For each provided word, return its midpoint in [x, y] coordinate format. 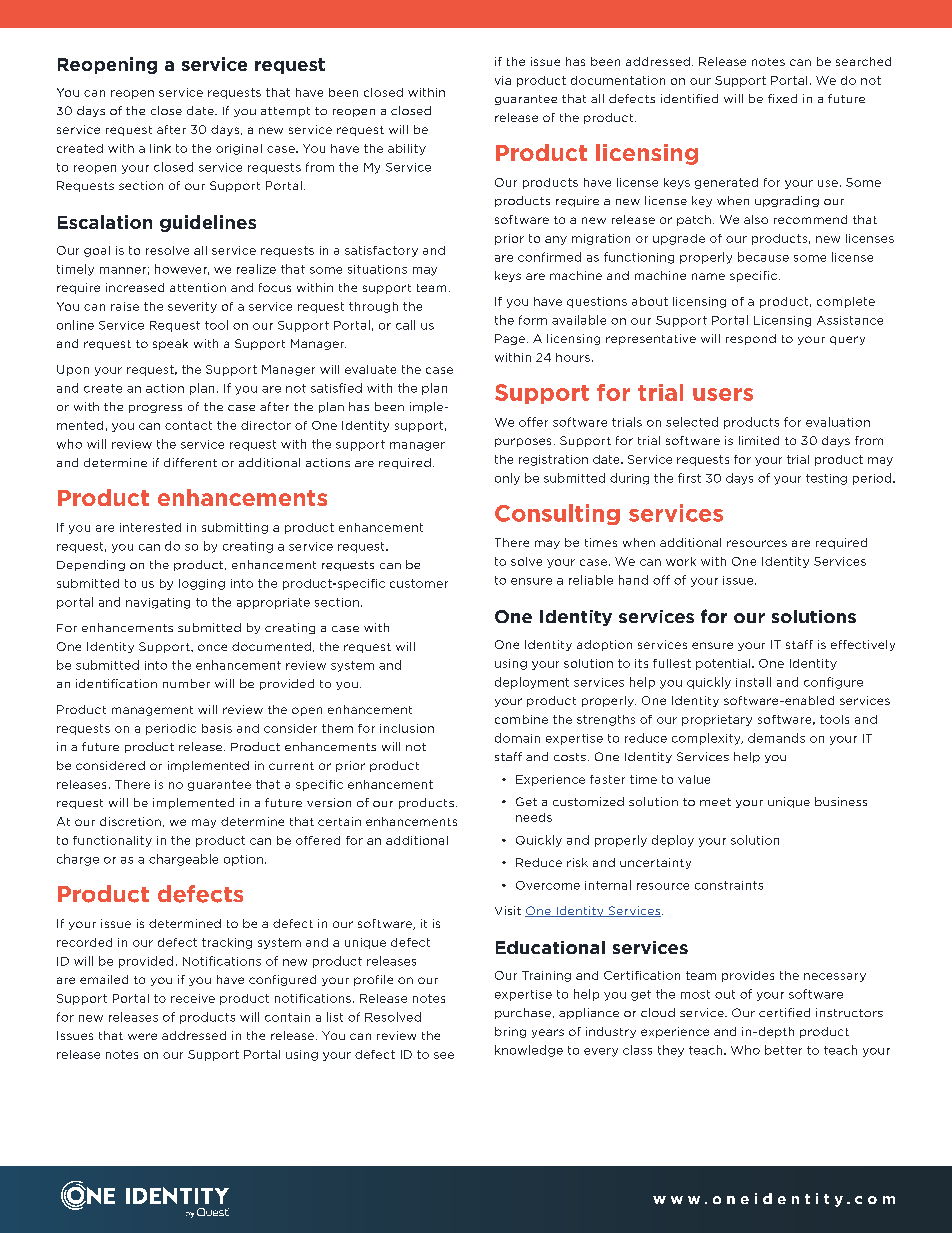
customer [419, 583]
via [503, 80]
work [681, 561]
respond [751, 339]
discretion [130, 821]
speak [170, 344]
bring [510, 1032]
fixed [782, 98]
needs [534, 817]
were [142, 1036]
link [160, 148]
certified [784, 1012]
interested [150, 527]
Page [511, 339]
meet [715, 802]
